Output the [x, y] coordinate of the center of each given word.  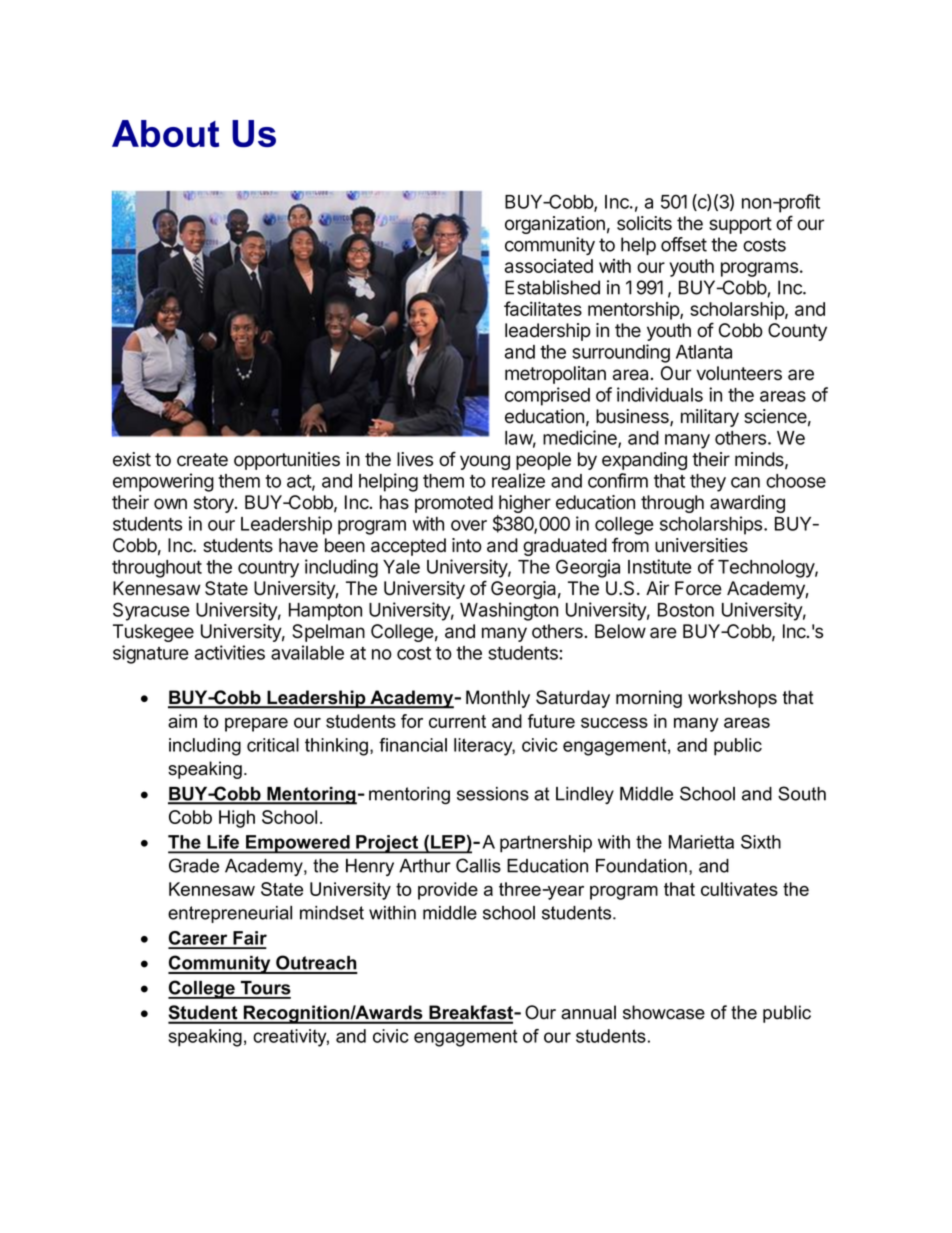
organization [555, 225]
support [740, 225]
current [457, 721]
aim [182, 721]
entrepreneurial [230, 914]
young [485, 462]
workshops [732, 699]
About [165, 133]
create [202, 460]
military [710, 418]
